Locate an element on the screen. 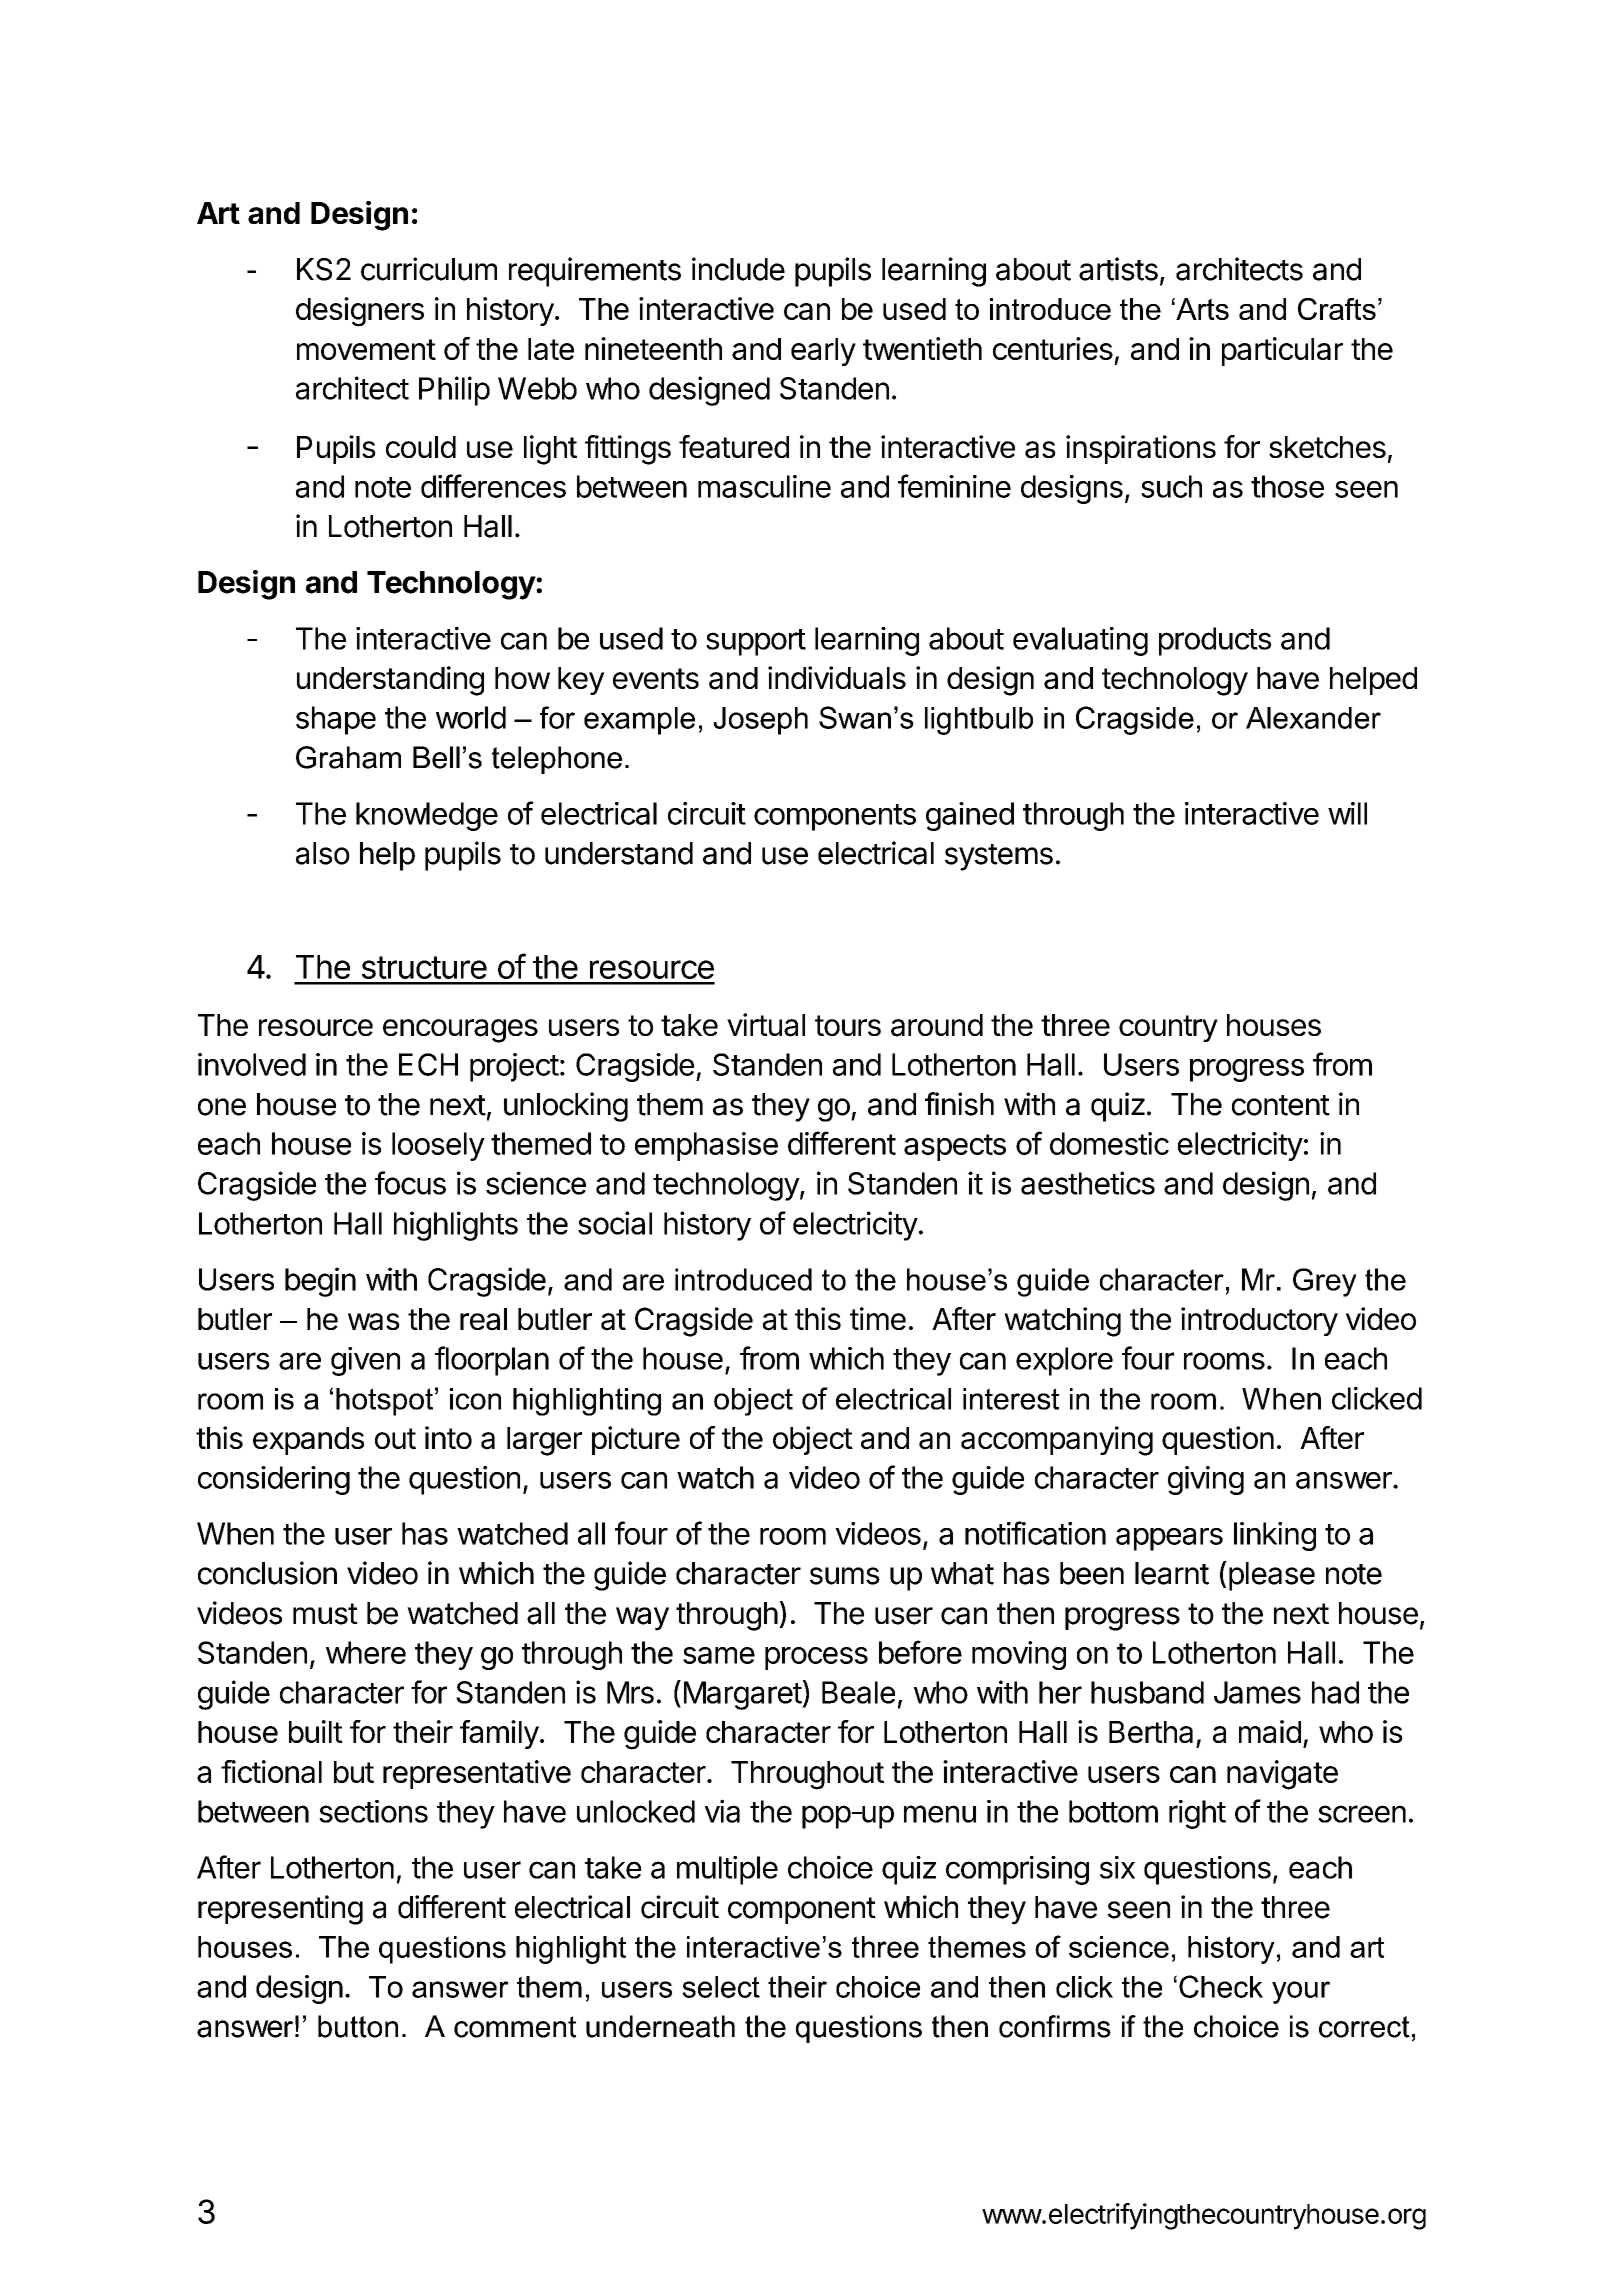  giving is located at coordinates (1206, 1480).
